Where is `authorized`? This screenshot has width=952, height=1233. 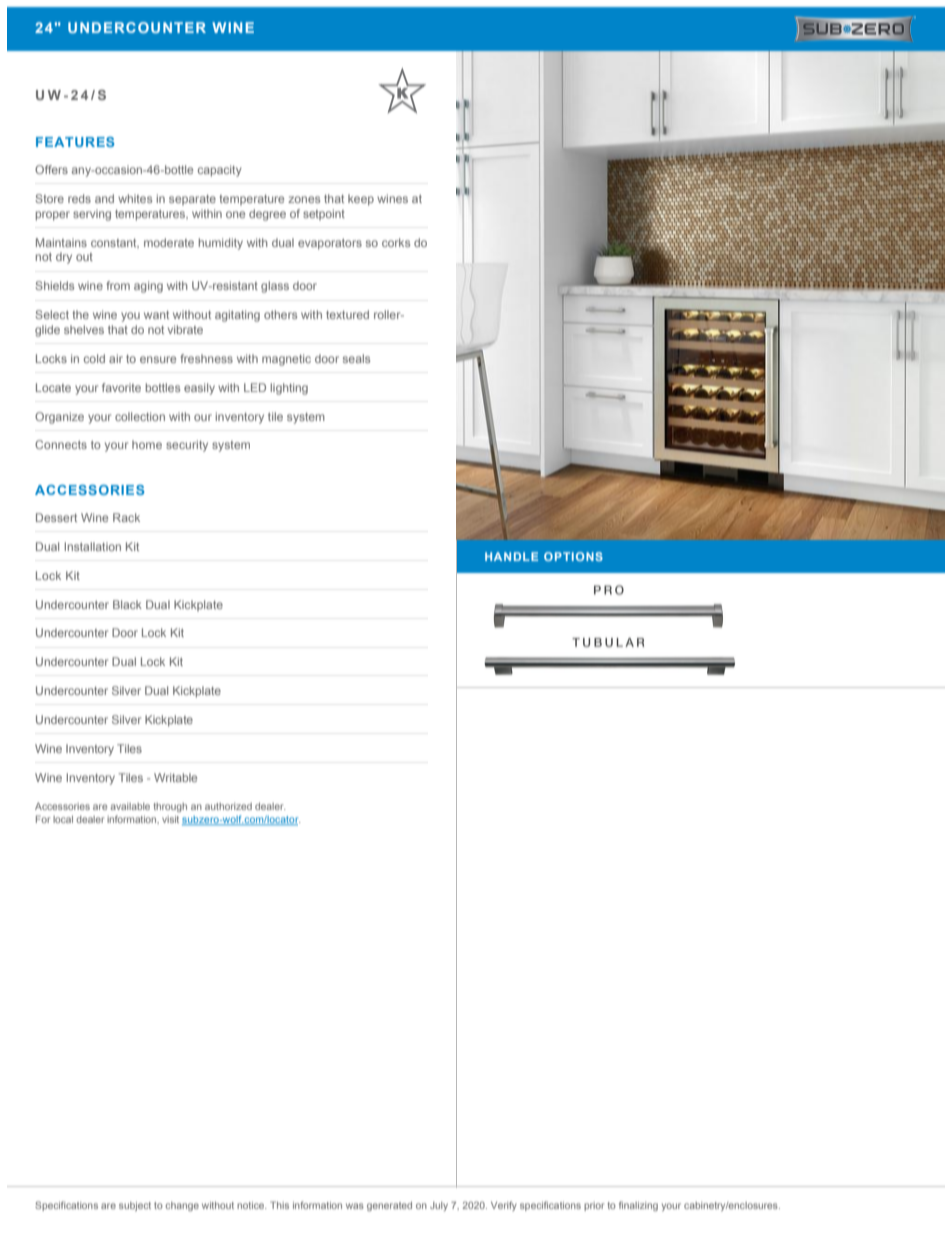 authorized is located at coordinates (228, 806).
